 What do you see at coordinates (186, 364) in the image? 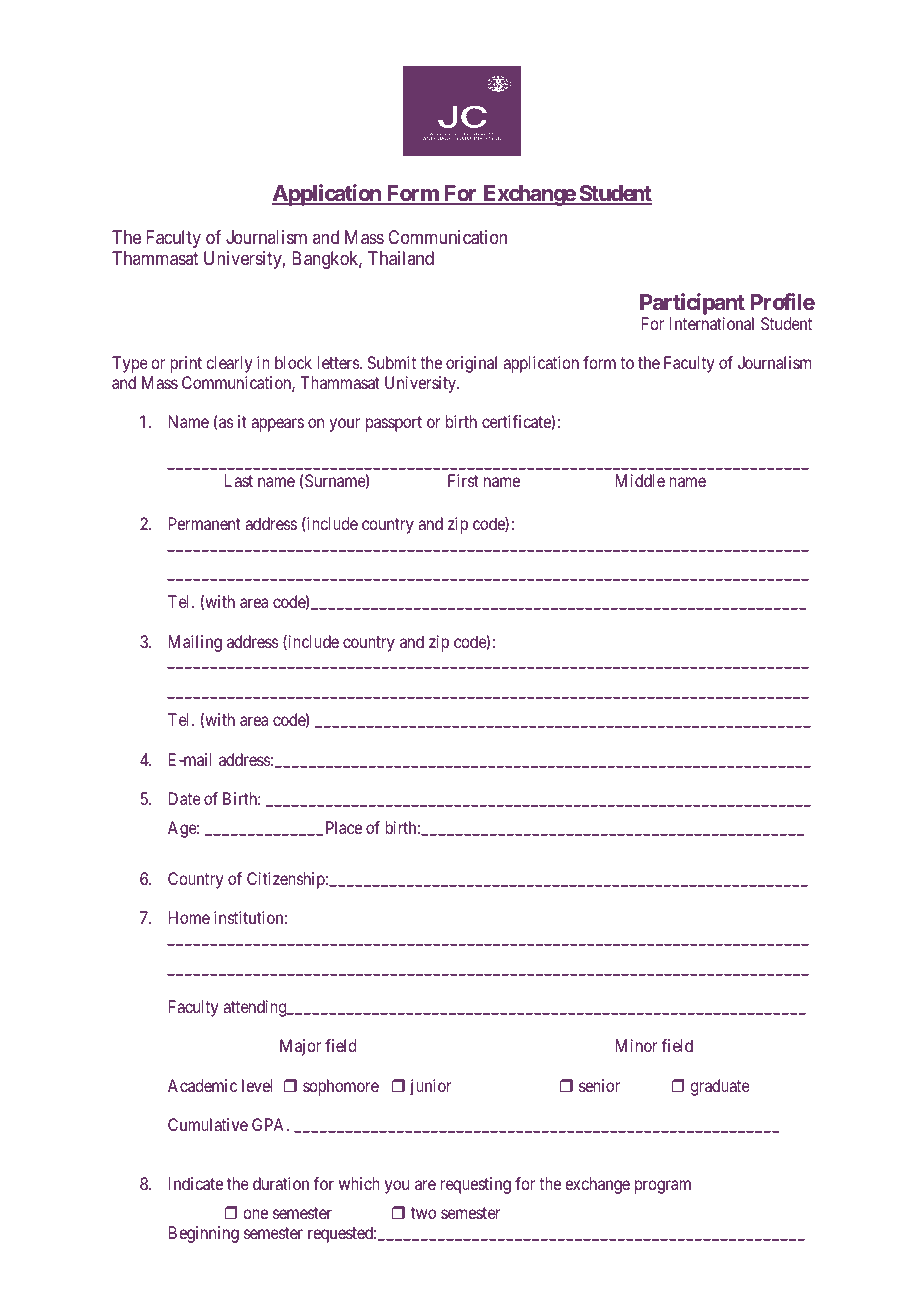
I see `print` at bounding box center [186, 364].
